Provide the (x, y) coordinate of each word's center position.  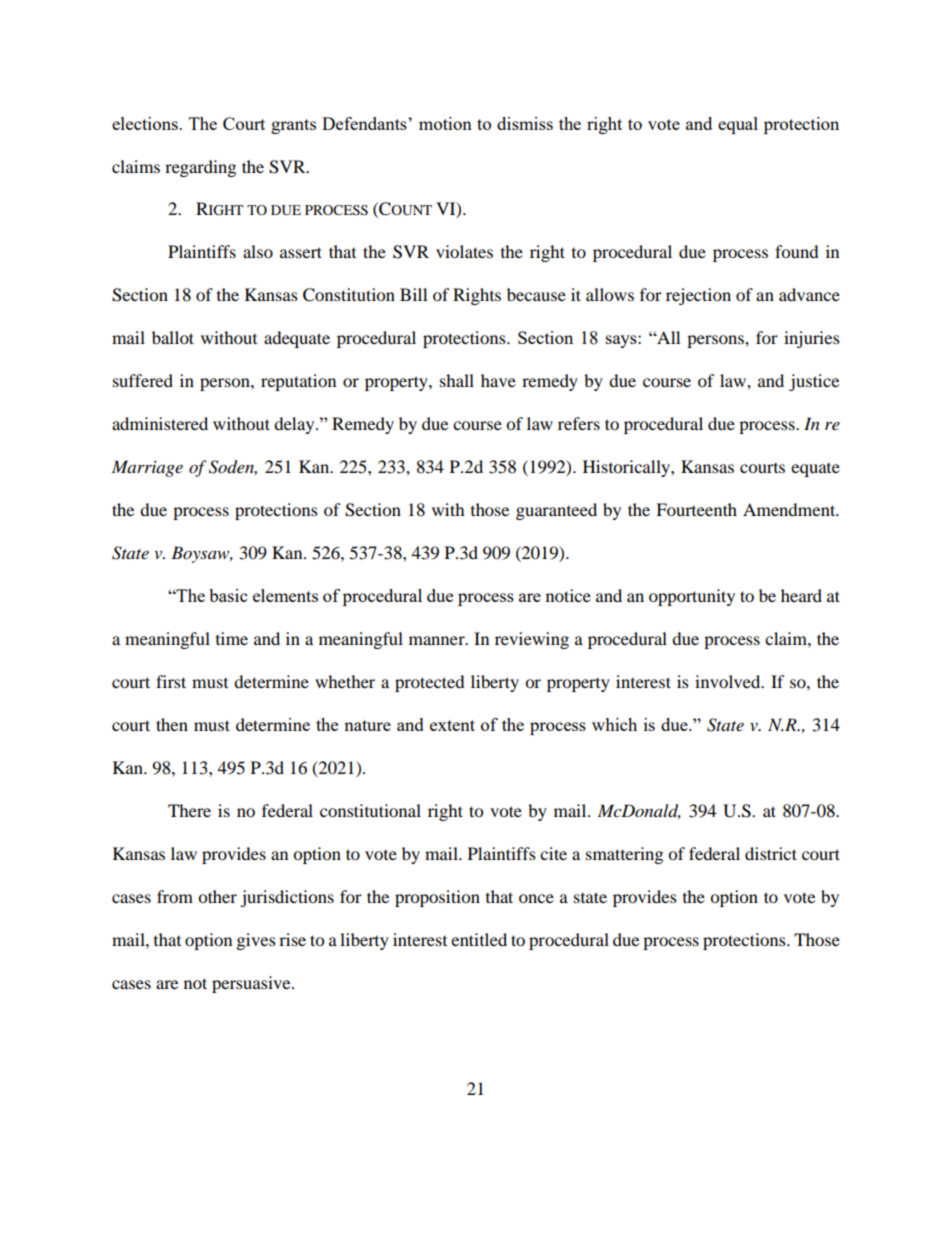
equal (738, 125)
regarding (200, 168)
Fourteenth (696, 509)
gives (256, 941)
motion (445, 123)
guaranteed (556, 511)
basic (228, 595)
